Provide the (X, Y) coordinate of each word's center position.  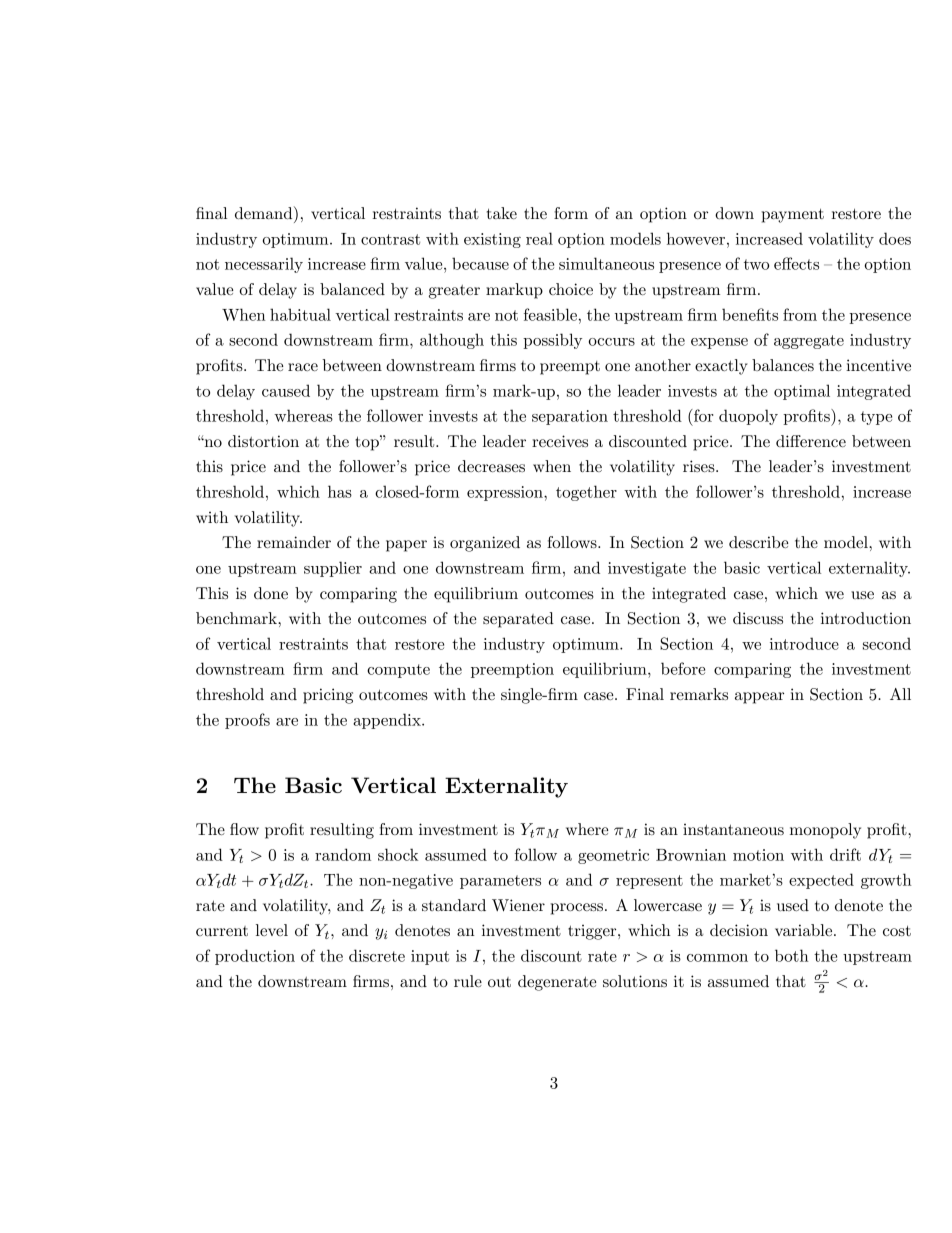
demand (265, 212)
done (271, 593)
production (255, 957)
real (539, 238)
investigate (647, 569)
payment (793, 216)
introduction (866, 618)
